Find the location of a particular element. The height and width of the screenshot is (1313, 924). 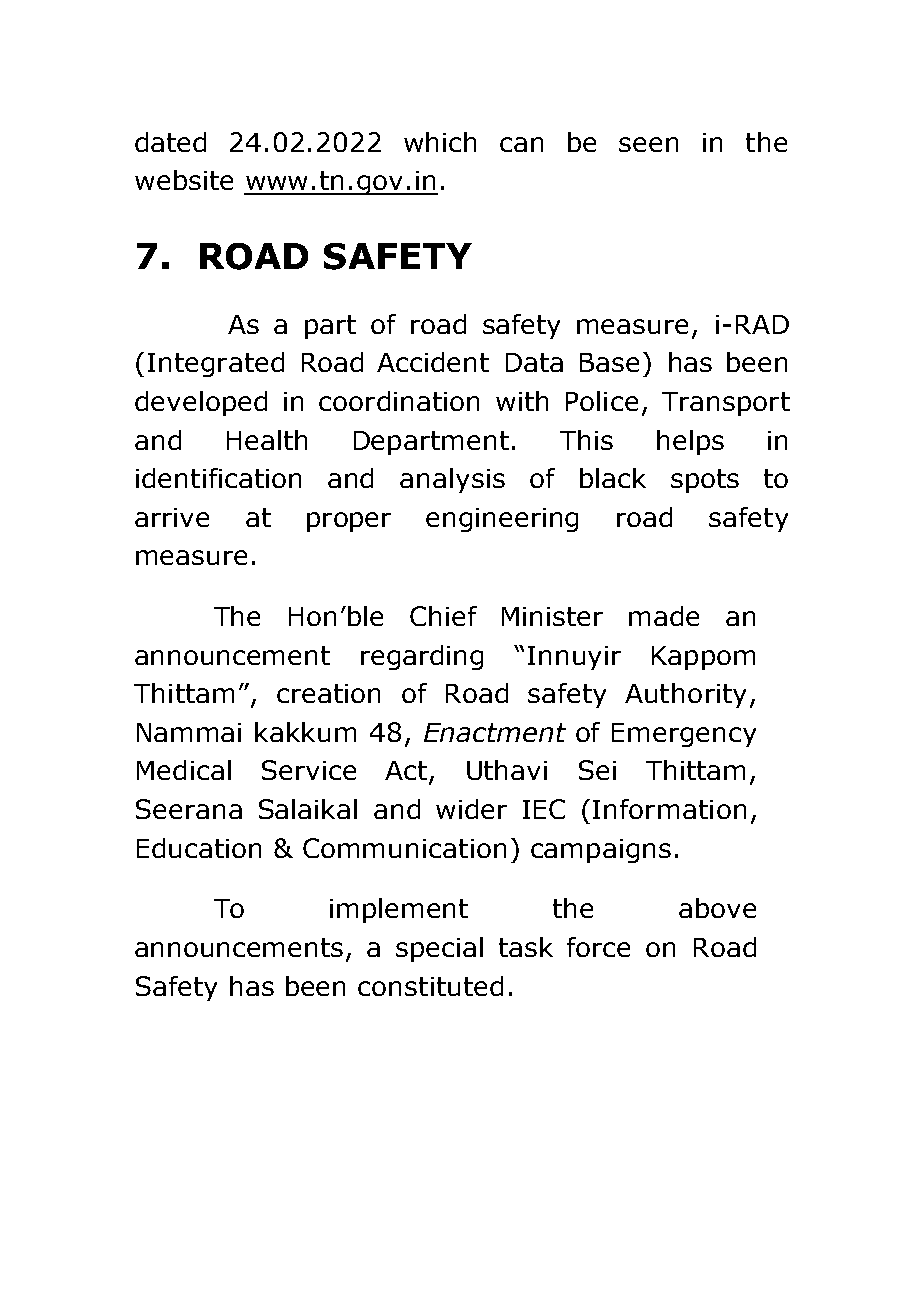

arrive is located at coordinates (172, 517).
